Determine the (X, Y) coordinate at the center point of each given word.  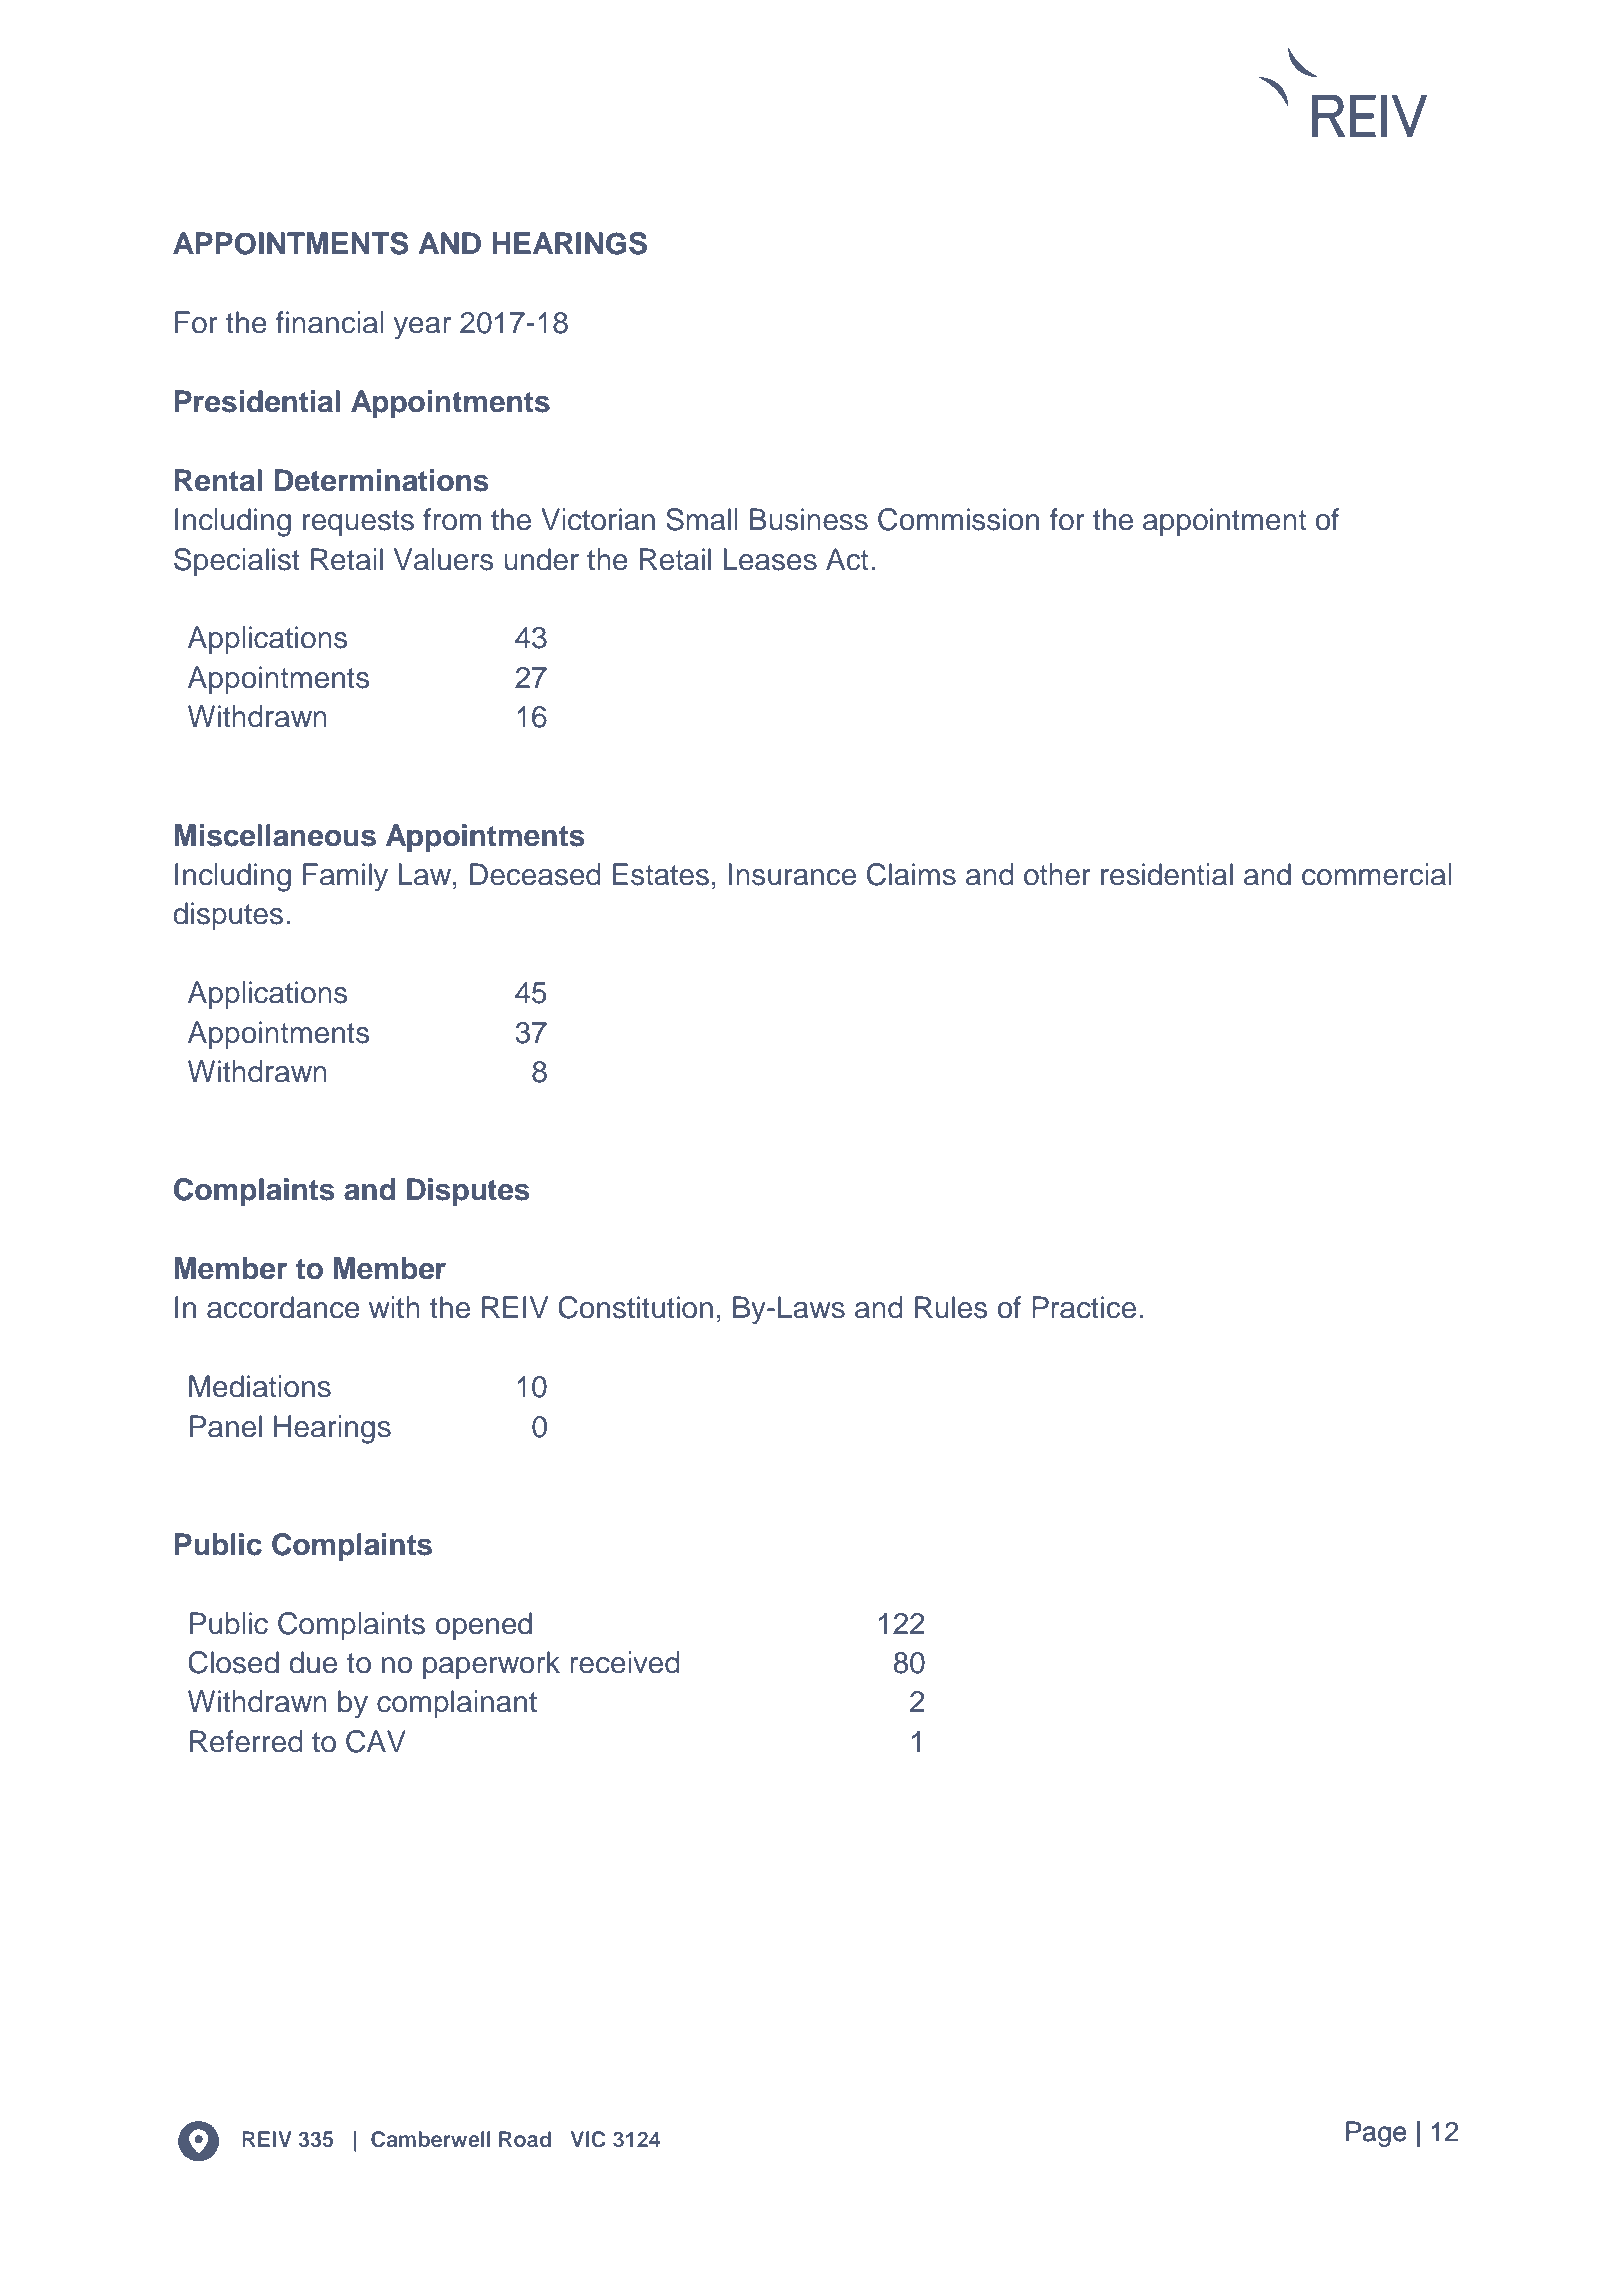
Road (525, 2139)
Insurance (792, 874)
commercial (1377, 874)
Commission (958, 519)
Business (809, 519)
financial (330, 322)
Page (1376, 2134)
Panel (226, 1426)
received (625, 1662)
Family (345, 877)
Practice (1084, 1307)
